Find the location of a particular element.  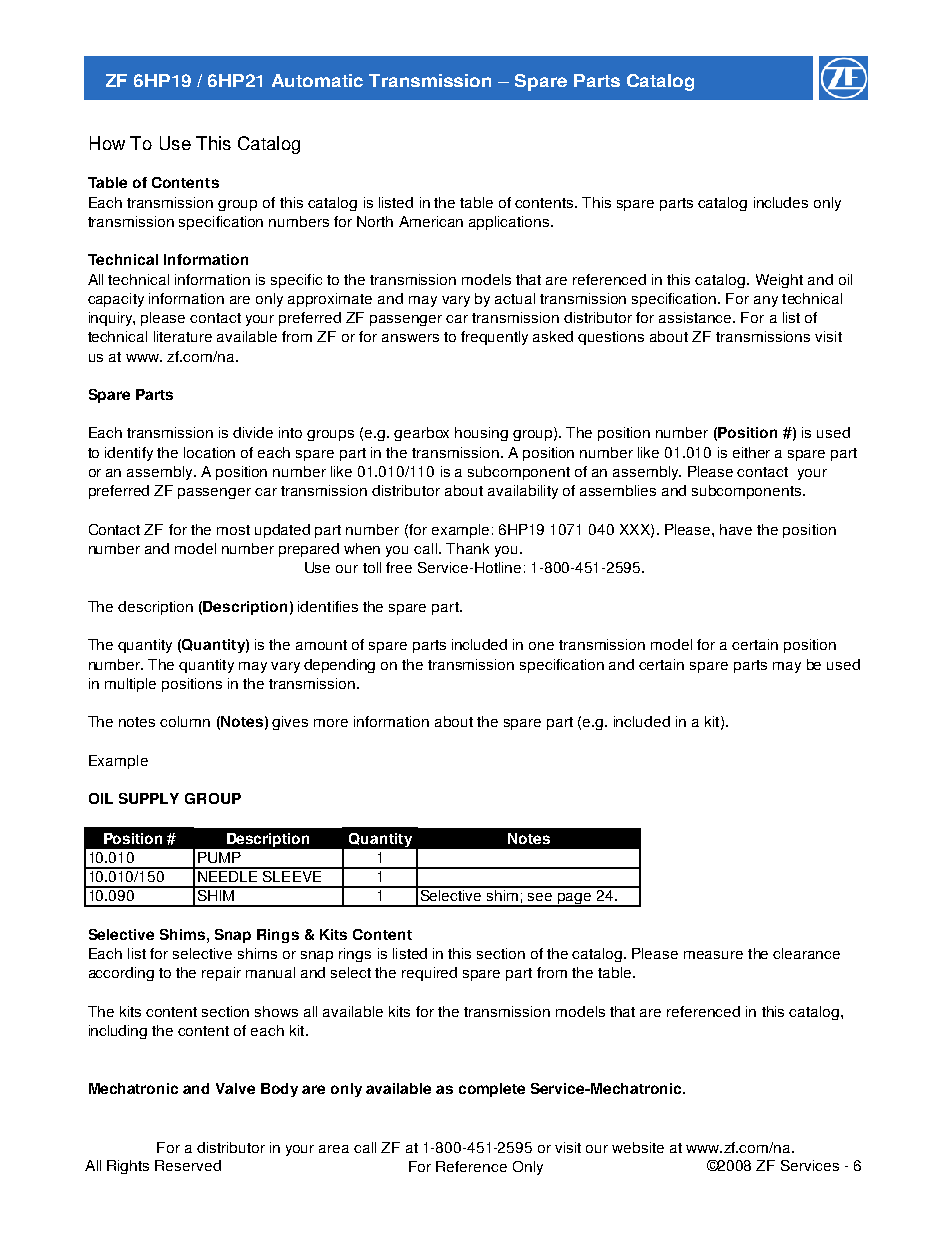

assistance is located at coordinates (696, 317).
